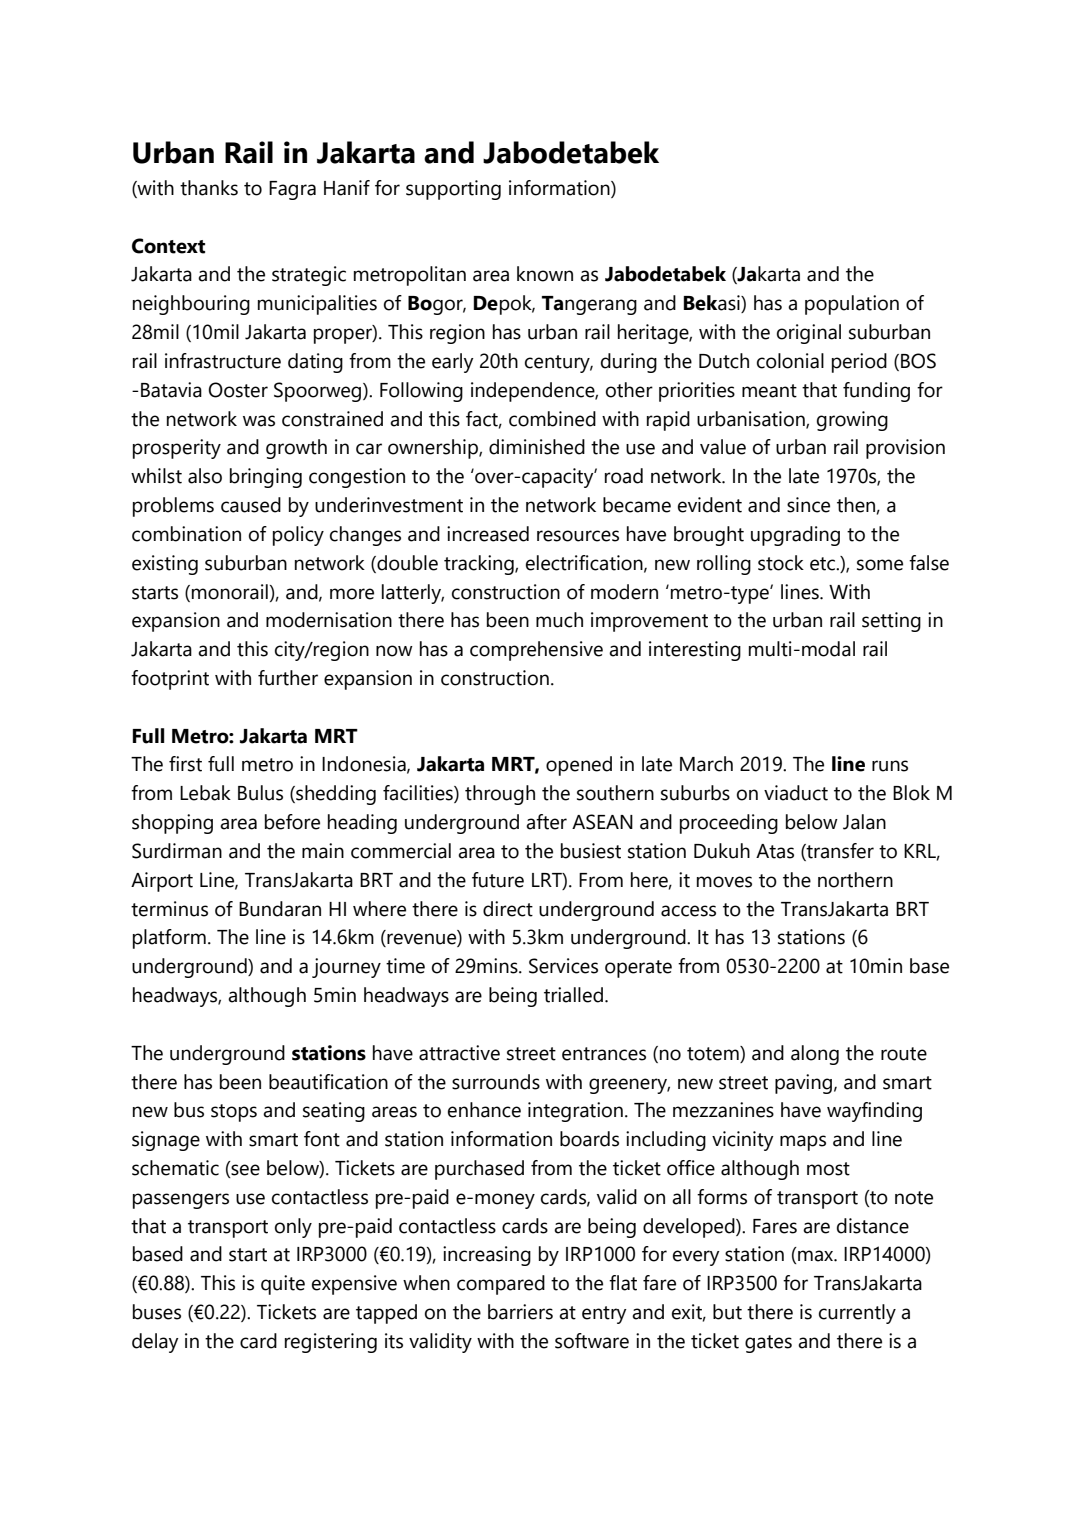  What do you see at coordinates (545, 274) in the document?
I see `known` at bounding box center [545, 274].
